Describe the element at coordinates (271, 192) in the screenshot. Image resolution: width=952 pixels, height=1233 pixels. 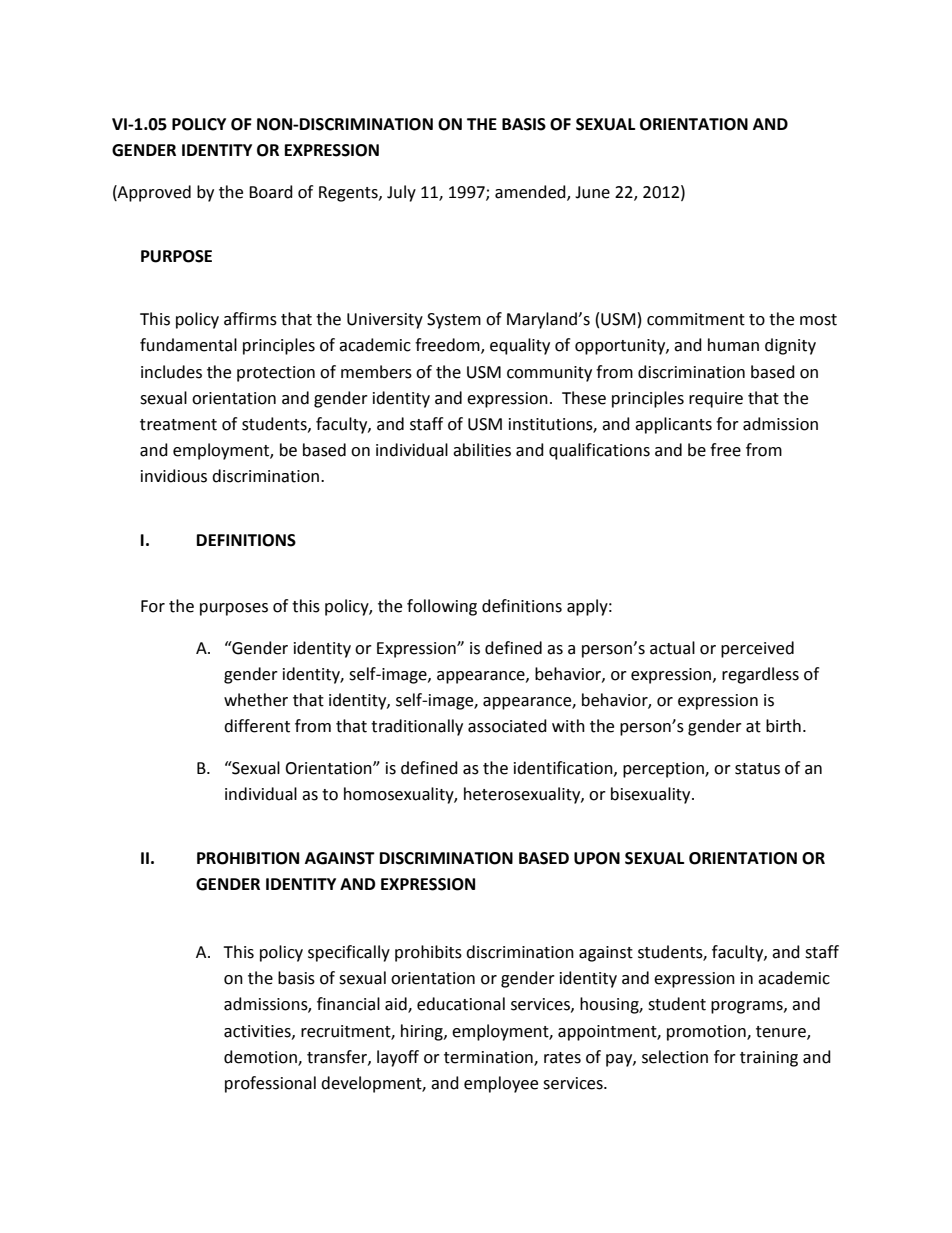
I see `Board` at that location.
